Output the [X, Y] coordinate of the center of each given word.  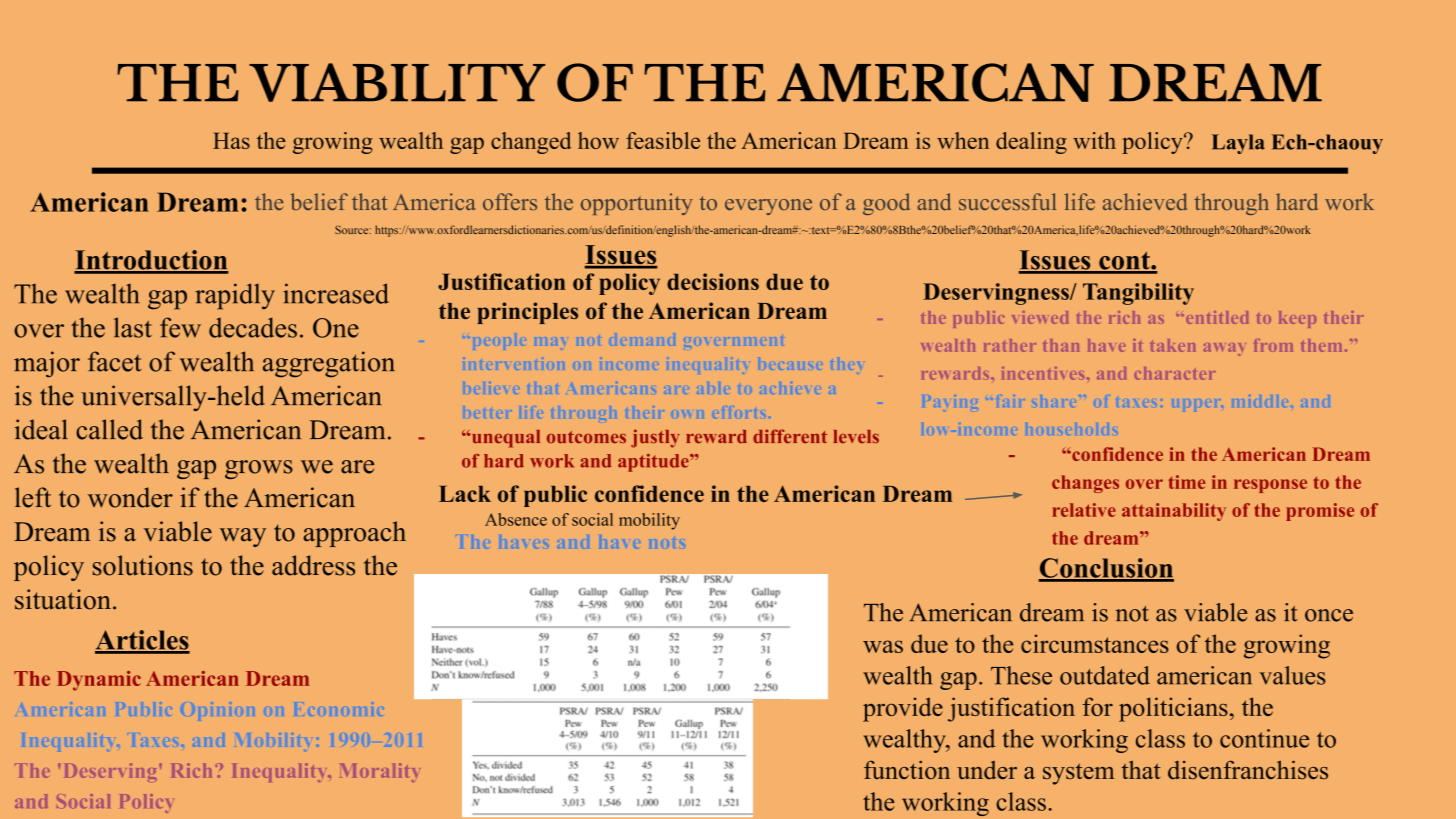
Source [353, 229]
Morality [379, 772]
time [1186, 482]
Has [231, 141]
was [883, 646]
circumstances [1095, 643]
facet [115, 361]
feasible [663, 140]
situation [63, 599]
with [1094, 140]
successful [1007, 202]
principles [527, 313]
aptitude [654, 463]
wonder [130, 497]
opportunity [637, 204]
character [1175, 373]
